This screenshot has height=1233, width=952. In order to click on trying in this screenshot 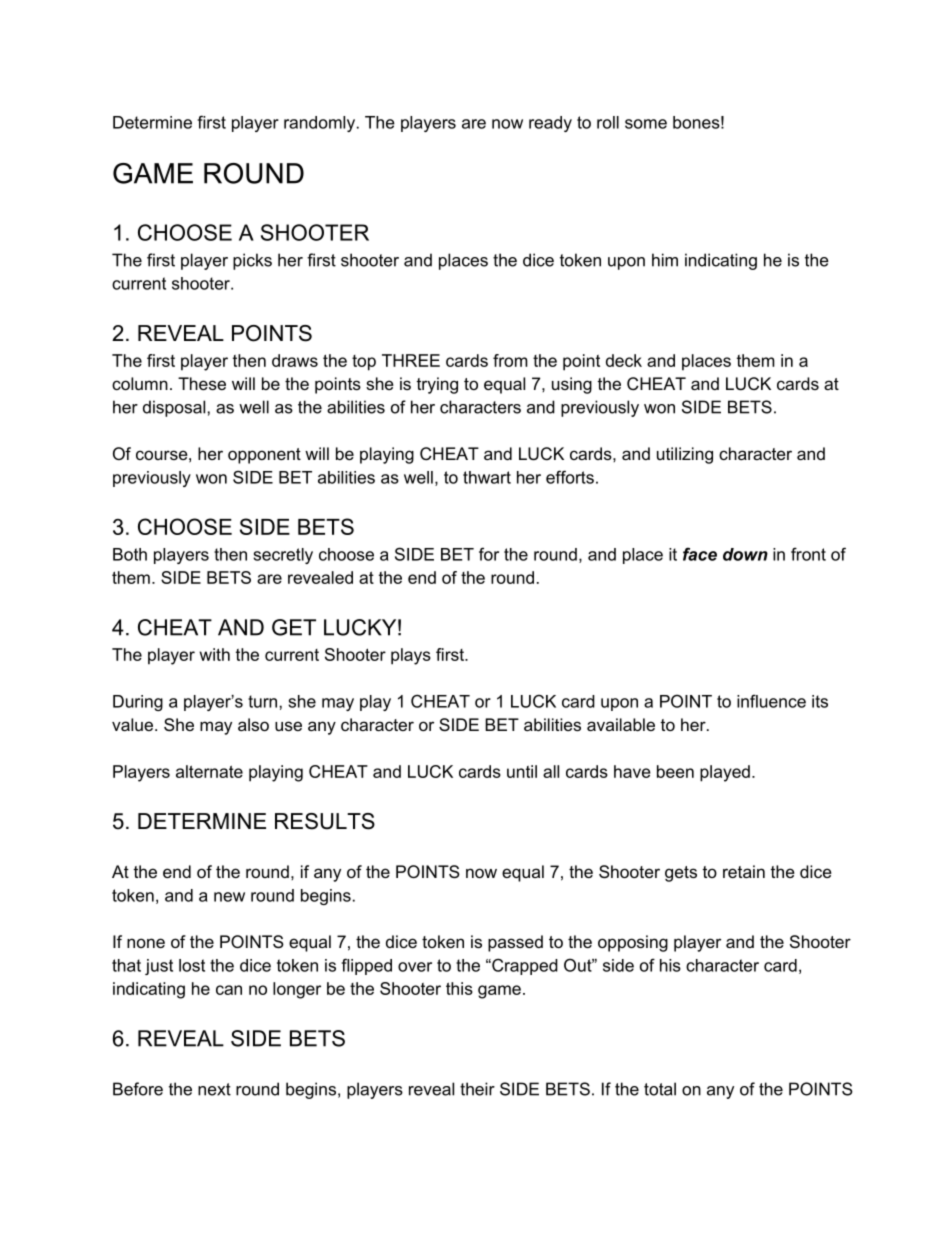, I will do `click(437, 385)`.
